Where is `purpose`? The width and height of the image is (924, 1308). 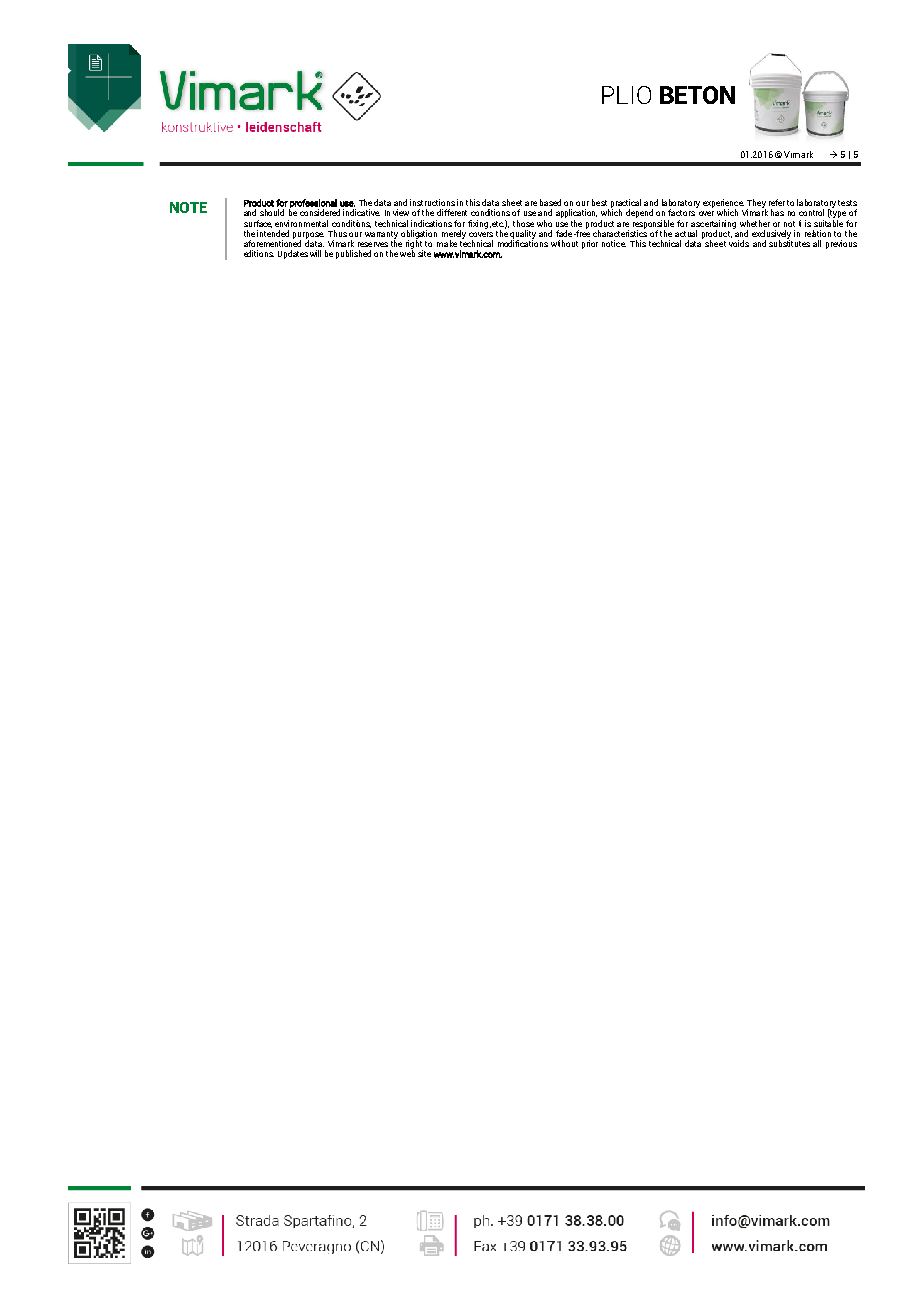 purpose is located at coordinates (308, 236).
